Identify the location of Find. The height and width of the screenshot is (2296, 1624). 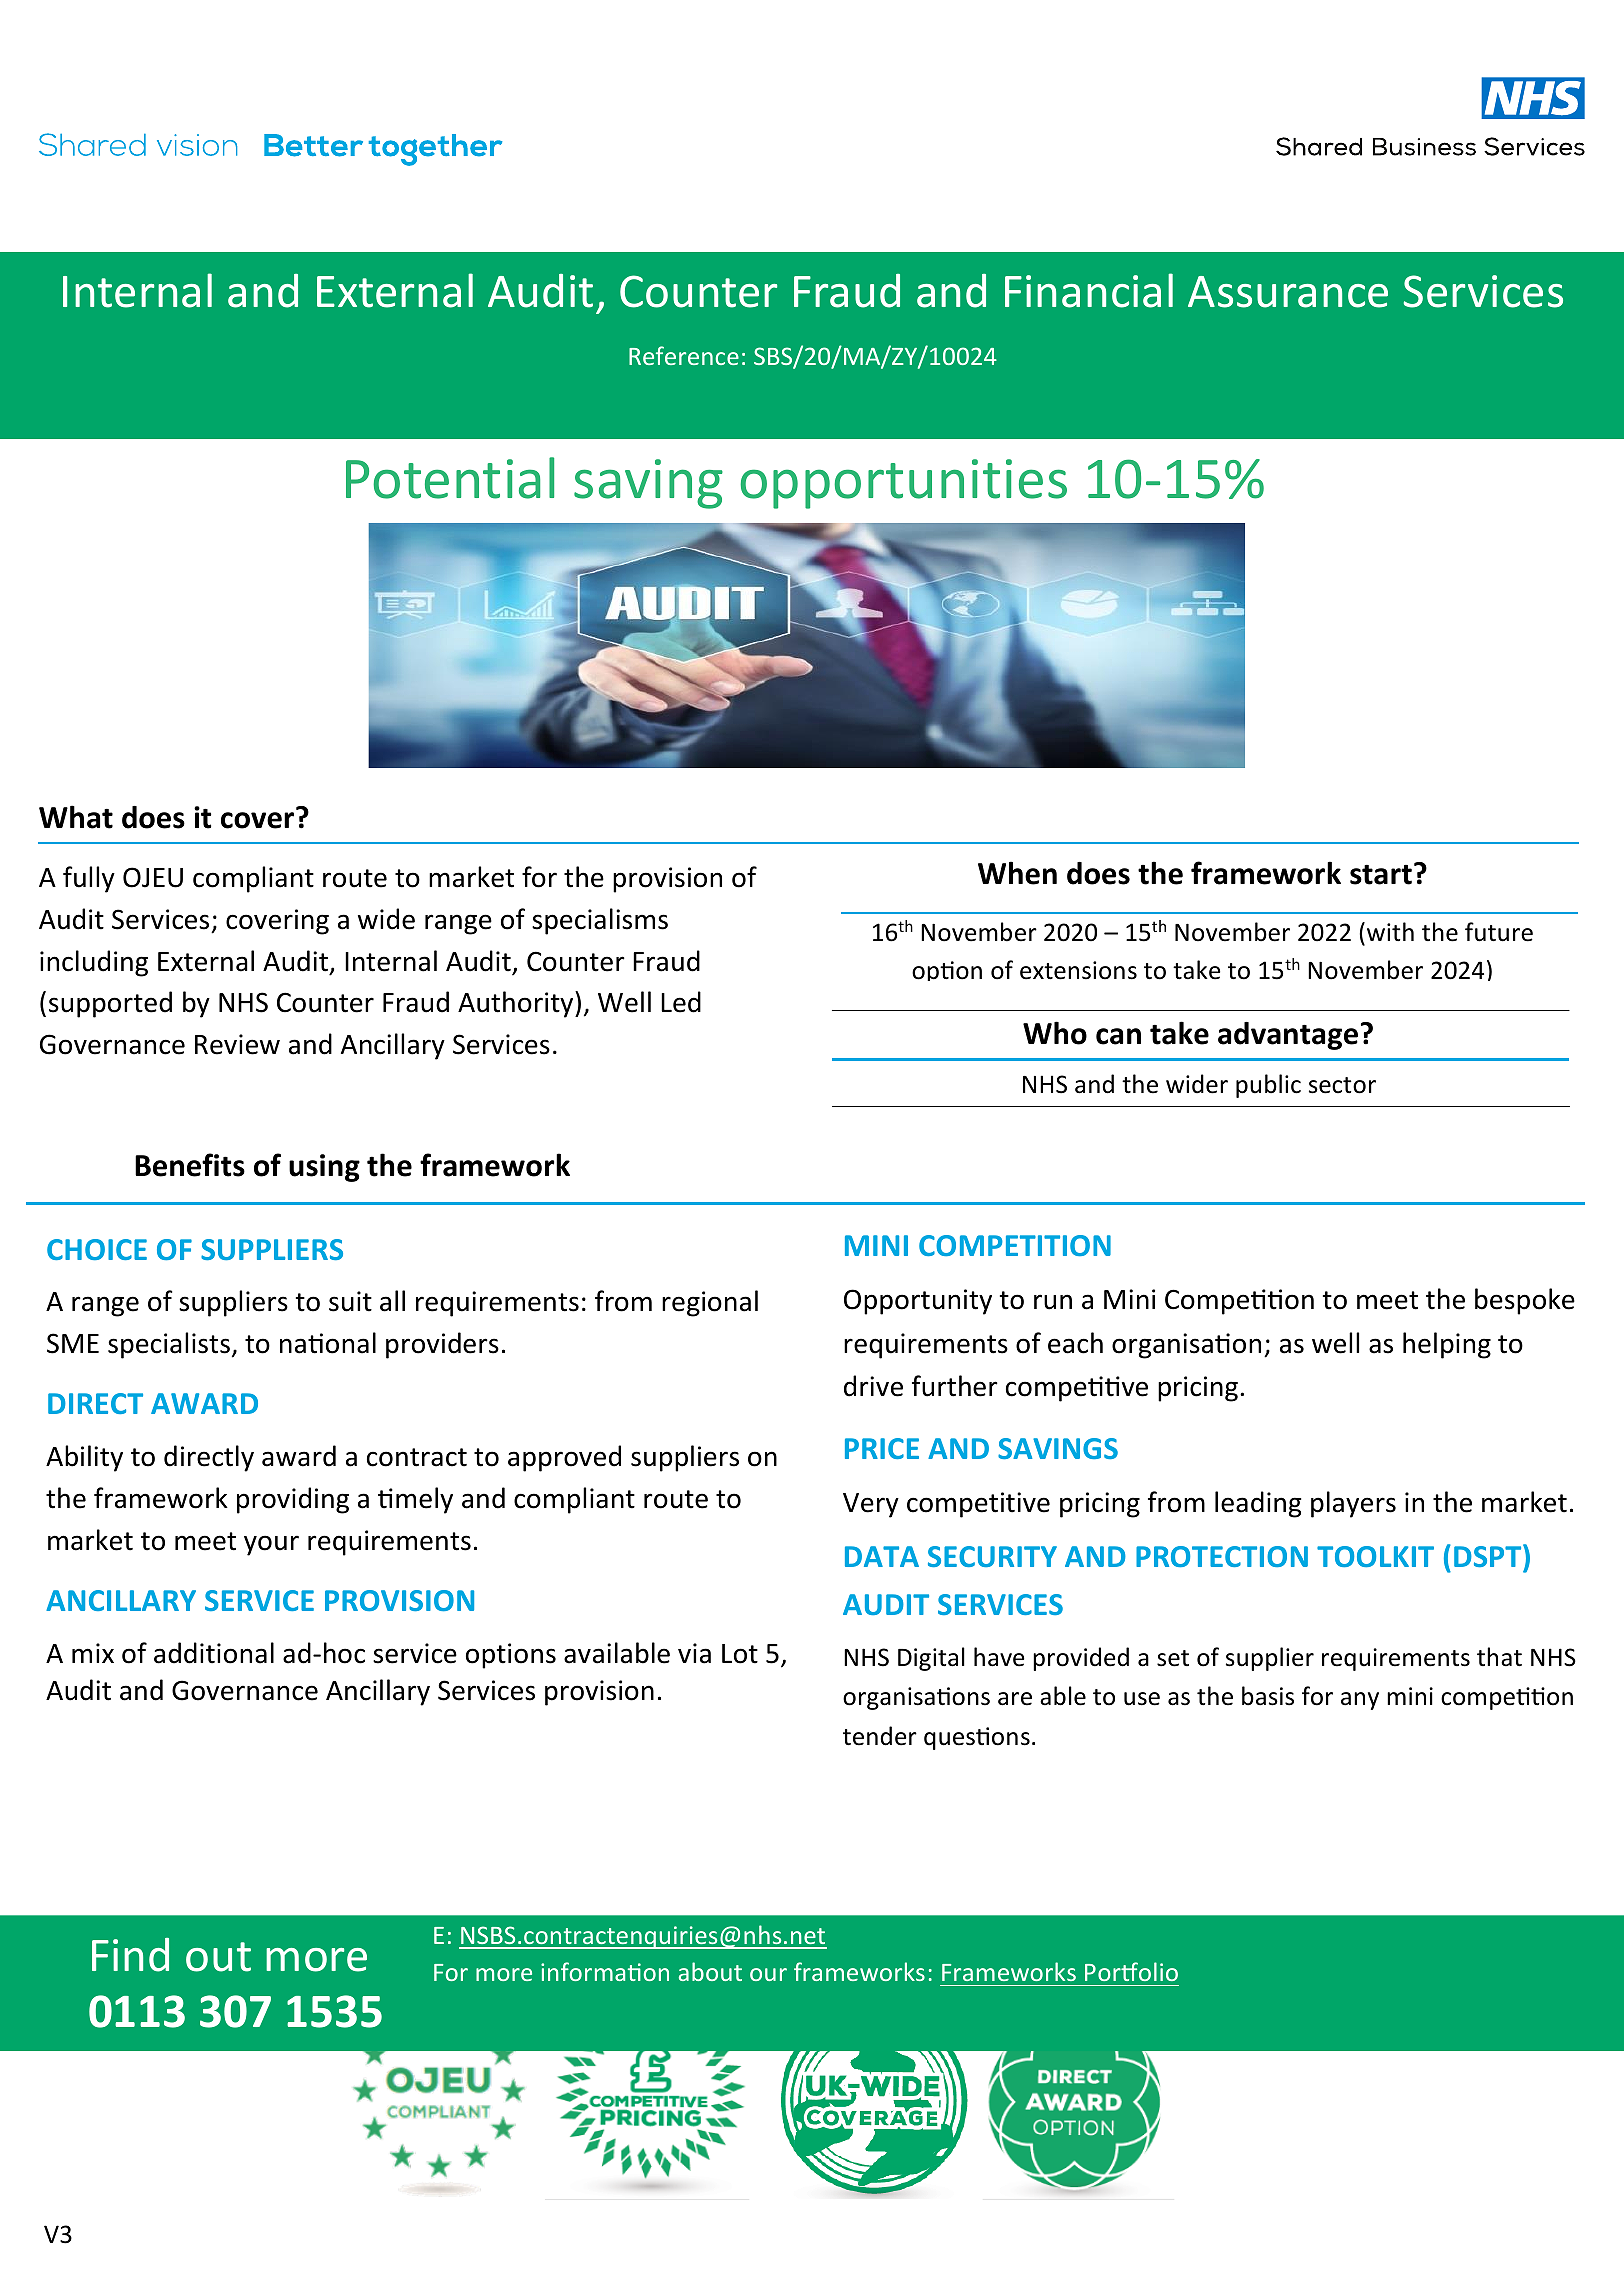
(130, 1955).
